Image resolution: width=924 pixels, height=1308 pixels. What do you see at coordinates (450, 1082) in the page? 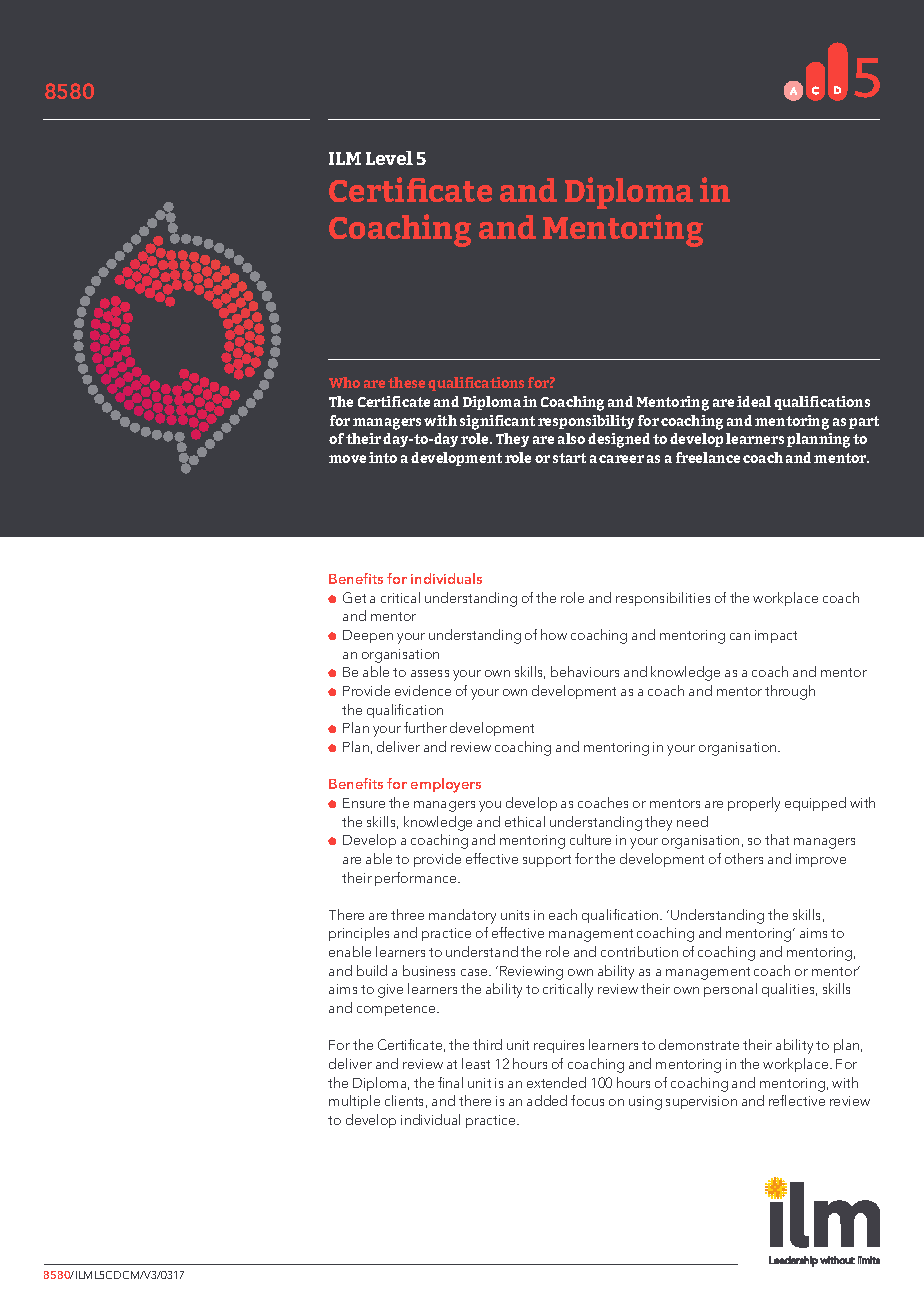
I see `final` at bounding box center [450, 1082].
